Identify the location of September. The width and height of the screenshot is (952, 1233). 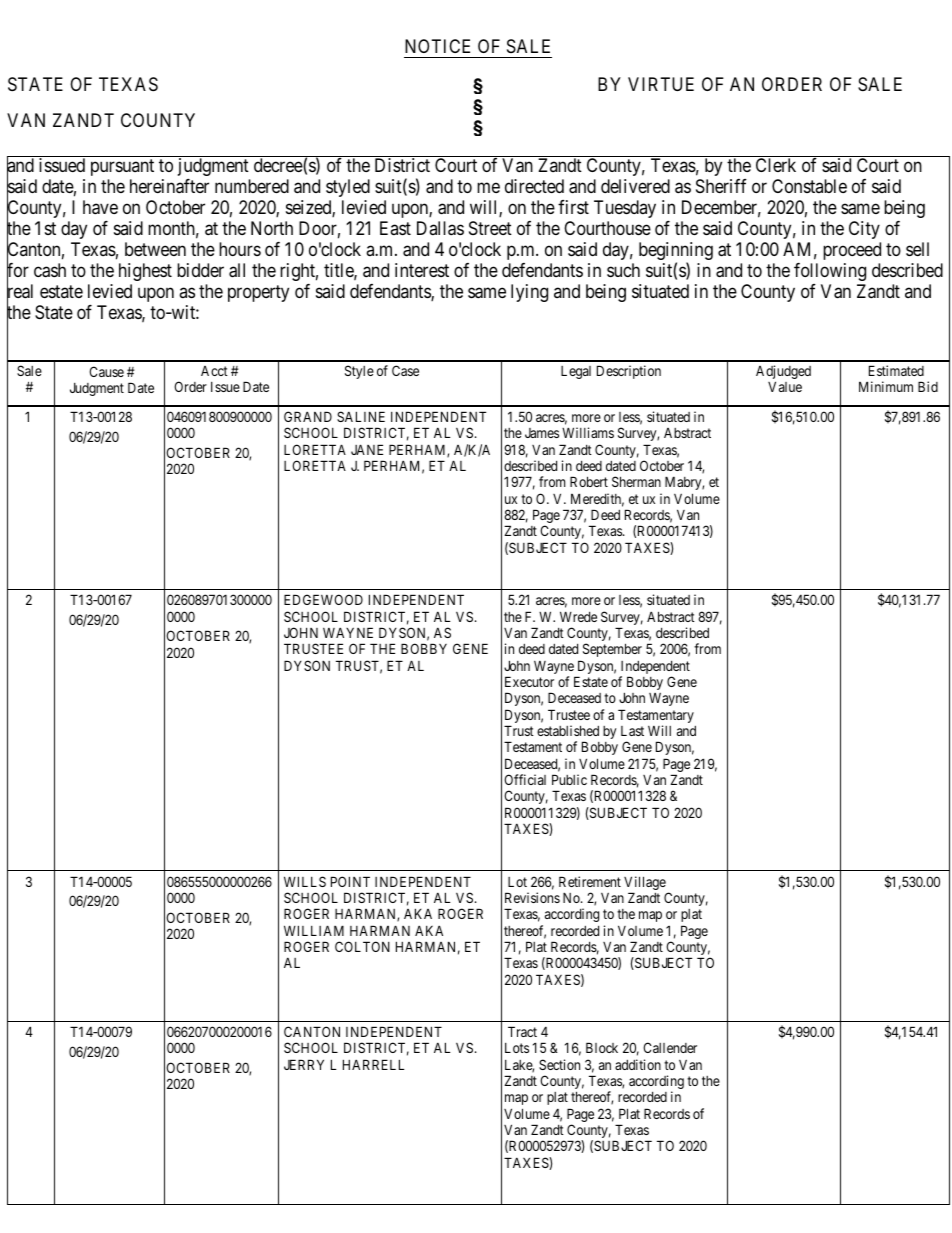
(612, 650).
